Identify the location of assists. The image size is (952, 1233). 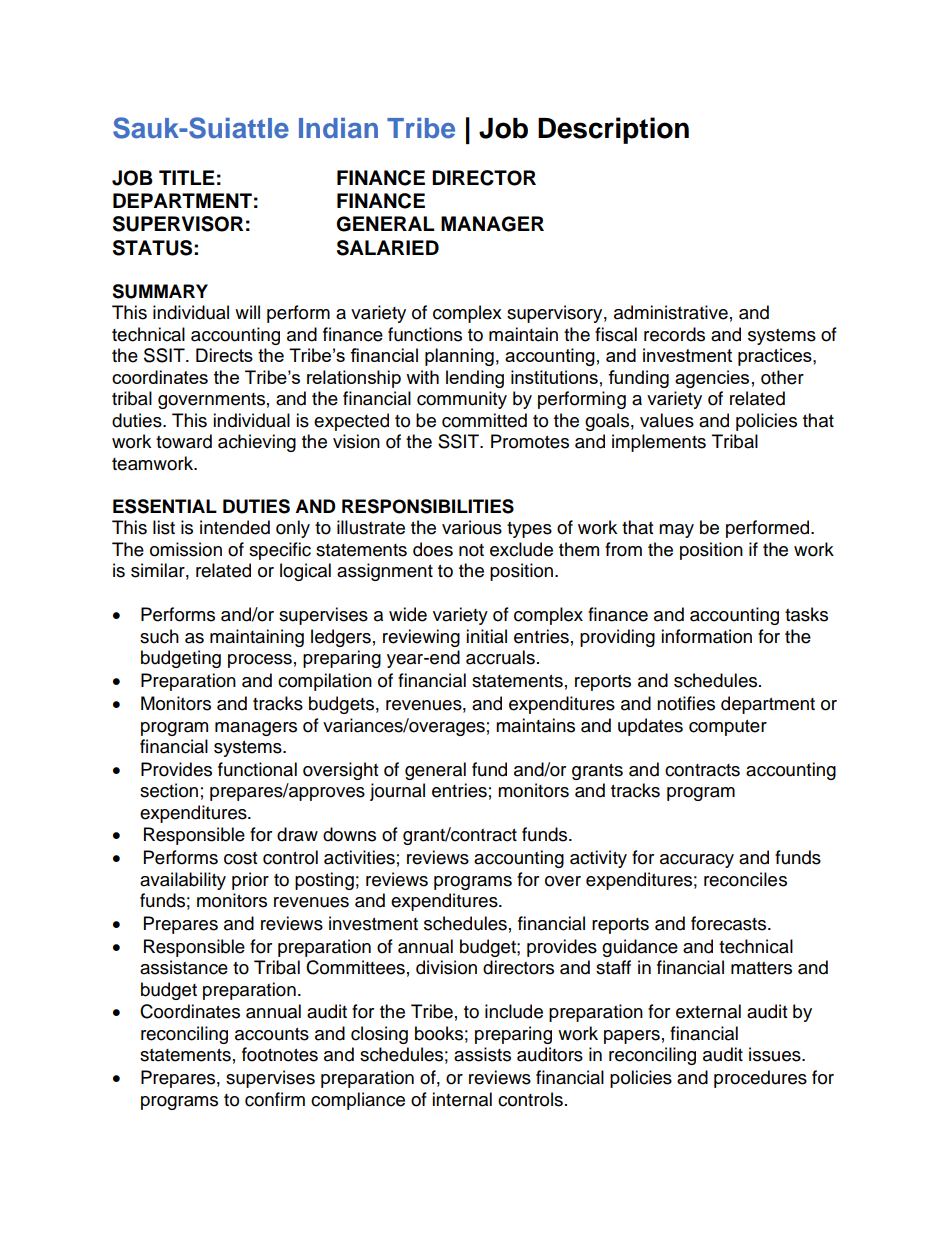
(482, 1054).
